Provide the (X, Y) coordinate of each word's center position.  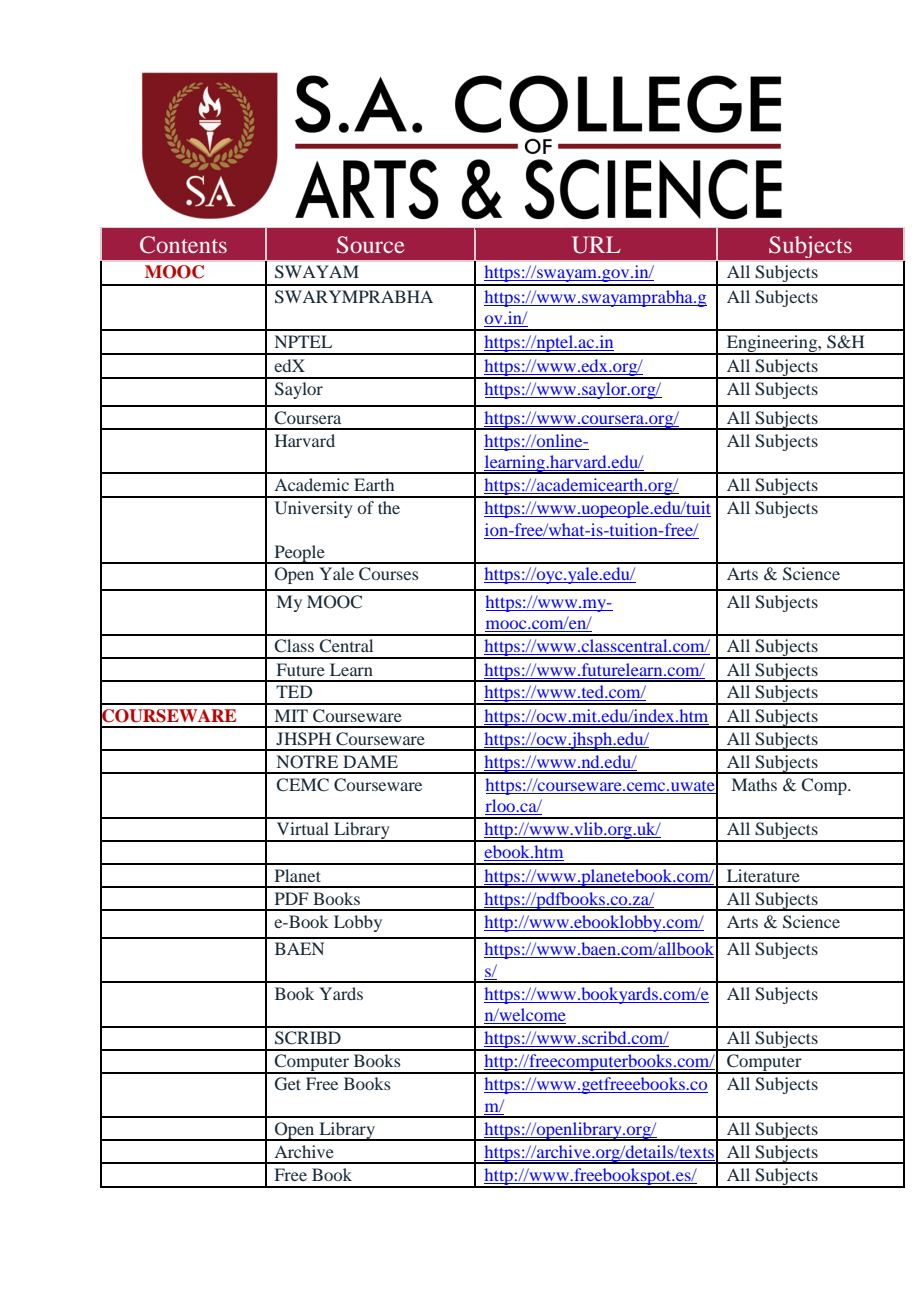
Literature (763, 875)
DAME (370, 761)
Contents (183, 245)
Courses (388, 574)
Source (371, 245)
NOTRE (307, 762)
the (389, 507)
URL (596, 245)
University (313, 509)
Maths (754, 784)
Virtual (303, 828)
